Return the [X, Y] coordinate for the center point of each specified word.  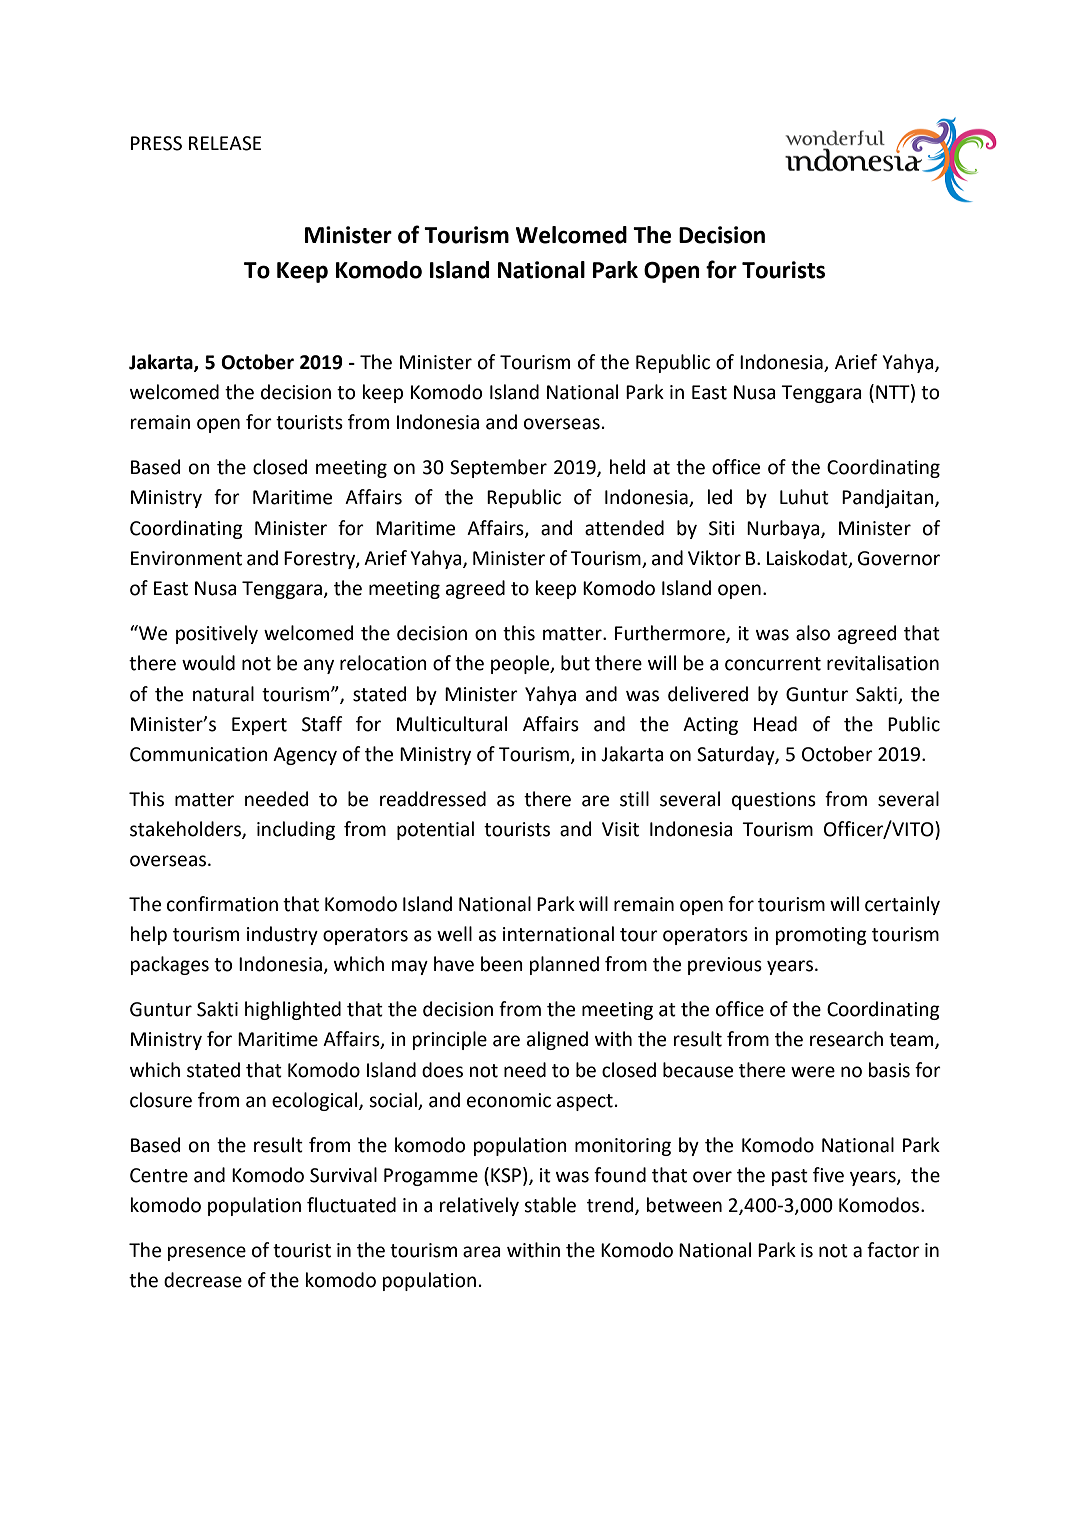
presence [207, 1253]
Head [775, 724]
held [627, 467]
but [575, 663]
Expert [259, 726]
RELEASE [225, 143]
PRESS [156, 143]
